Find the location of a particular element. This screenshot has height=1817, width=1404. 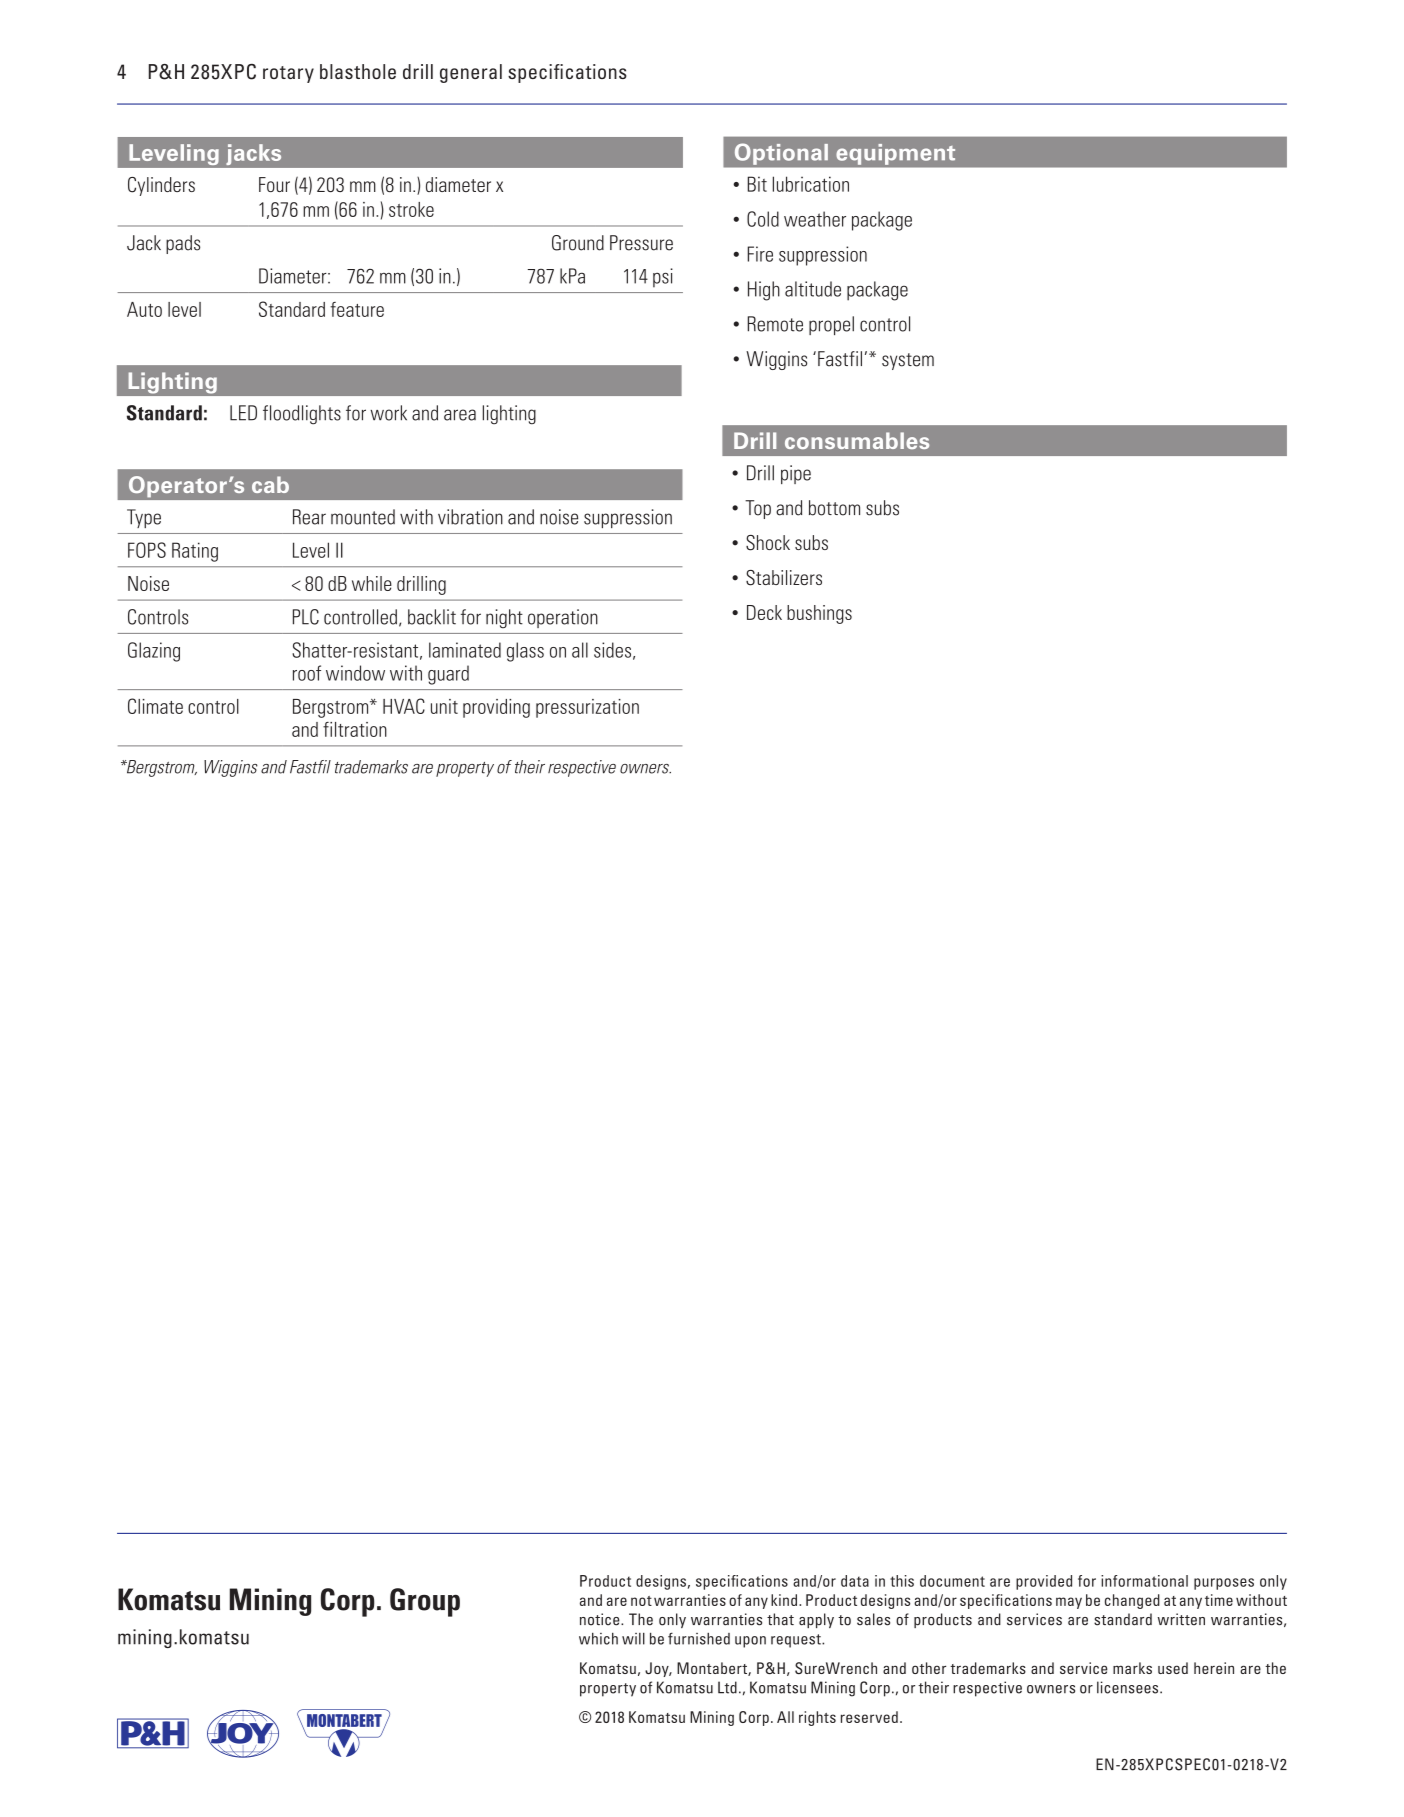

licensees is located at coordinates (1129, 1687).
